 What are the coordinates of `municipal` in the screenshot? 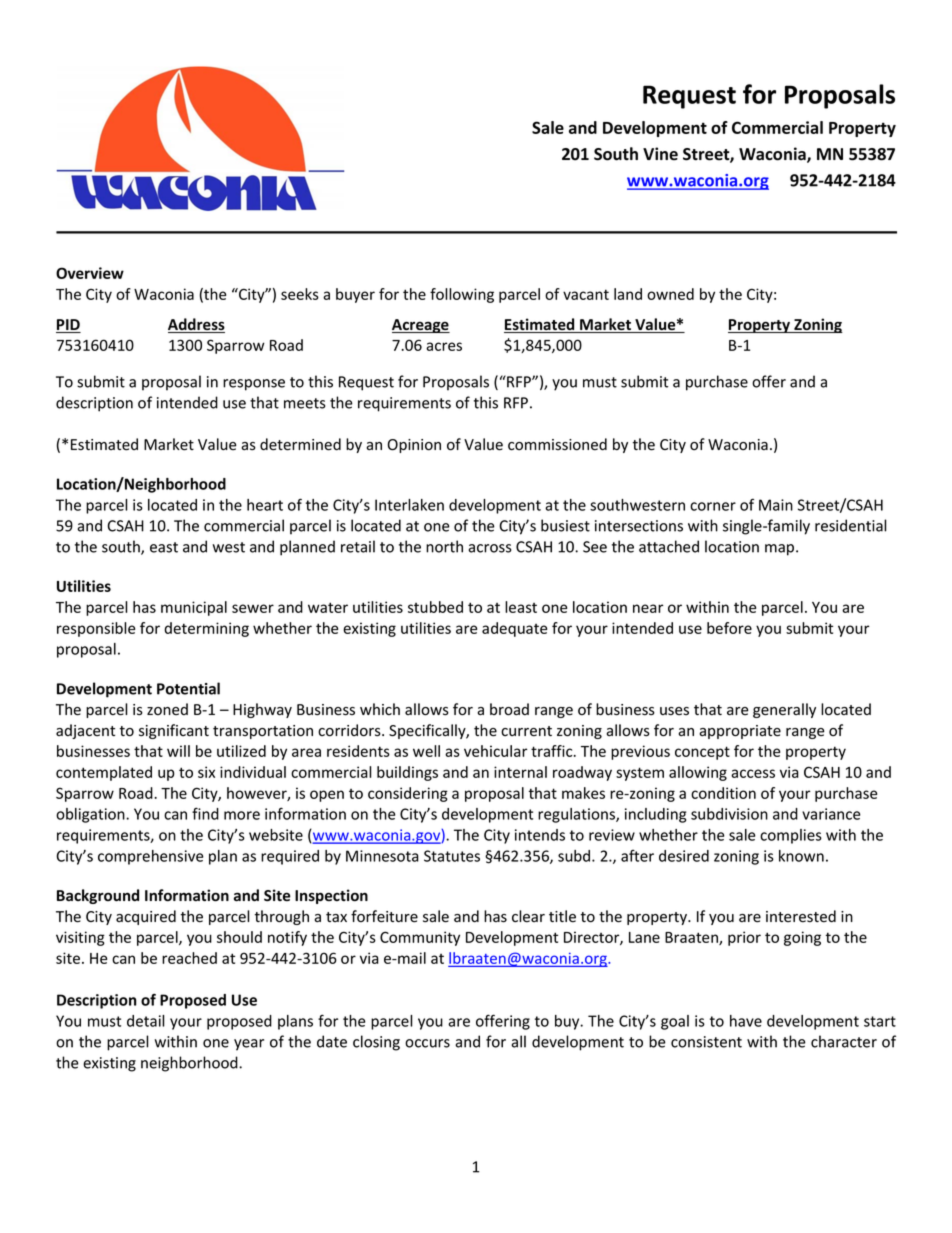 It's located at (194, 608).
